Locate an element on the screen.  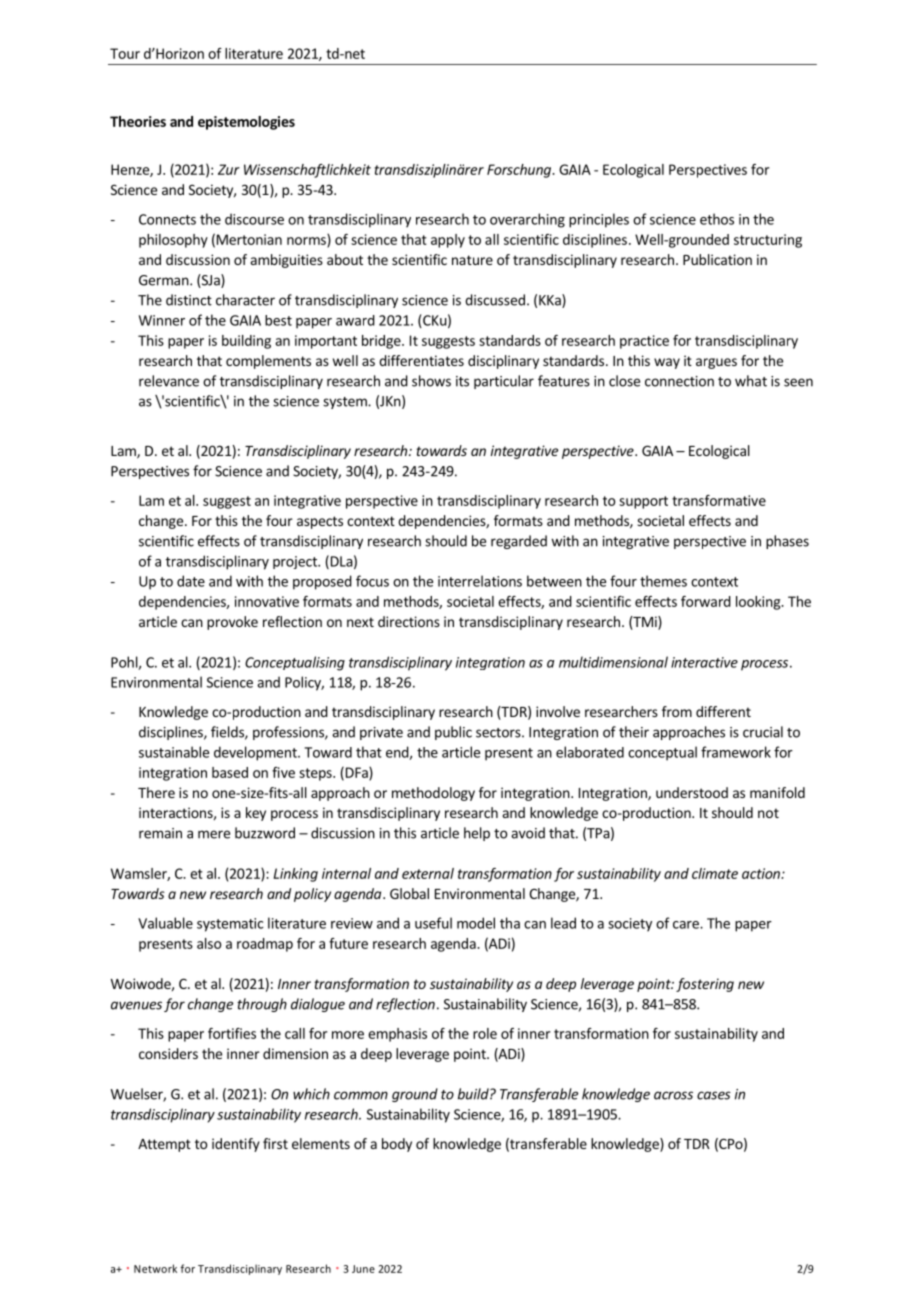
Theories is located at coordinates (138, 121).
